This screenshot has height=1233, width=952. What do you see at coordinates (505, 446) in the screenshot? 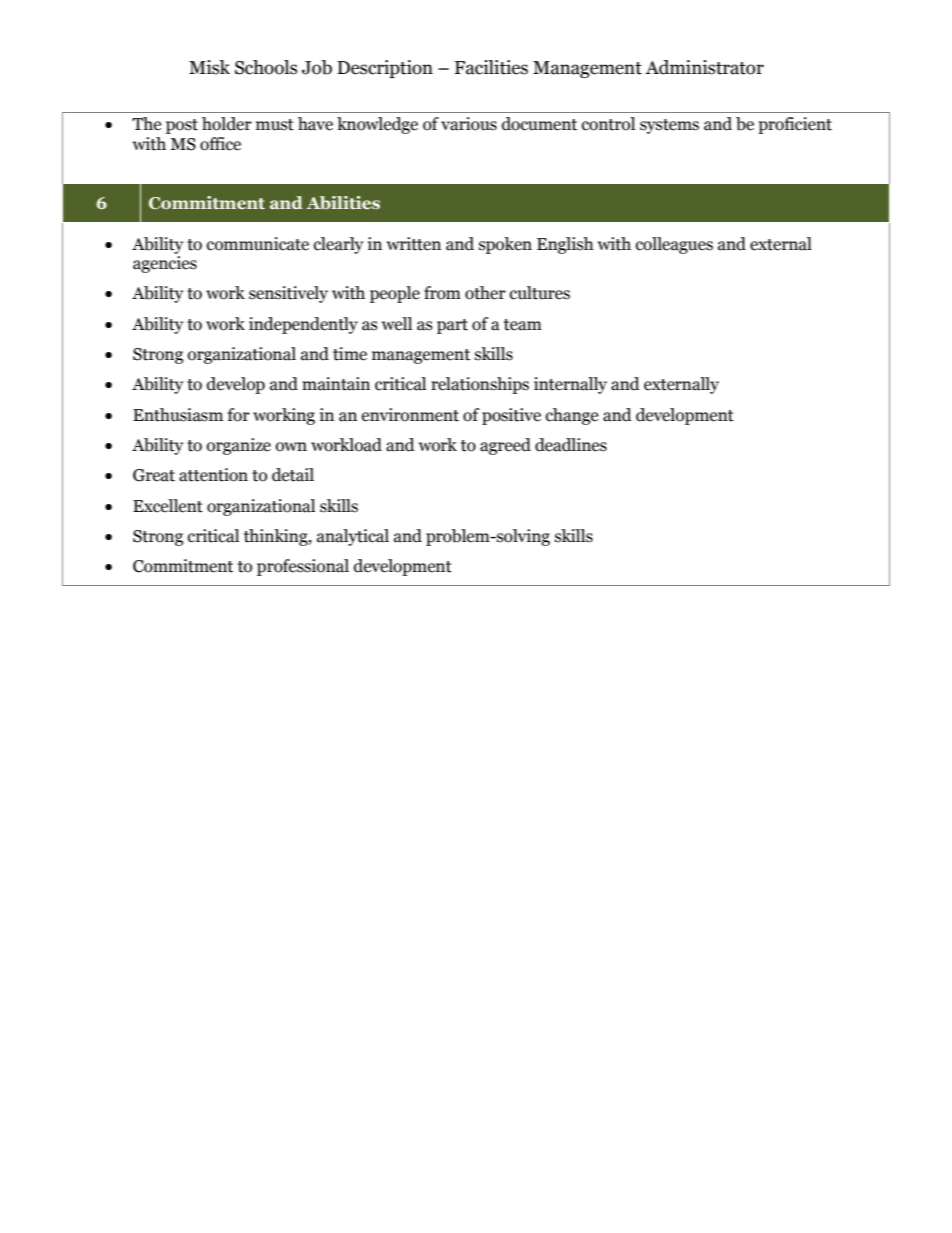
I see `agreed` at bounding box center [505, 446].
